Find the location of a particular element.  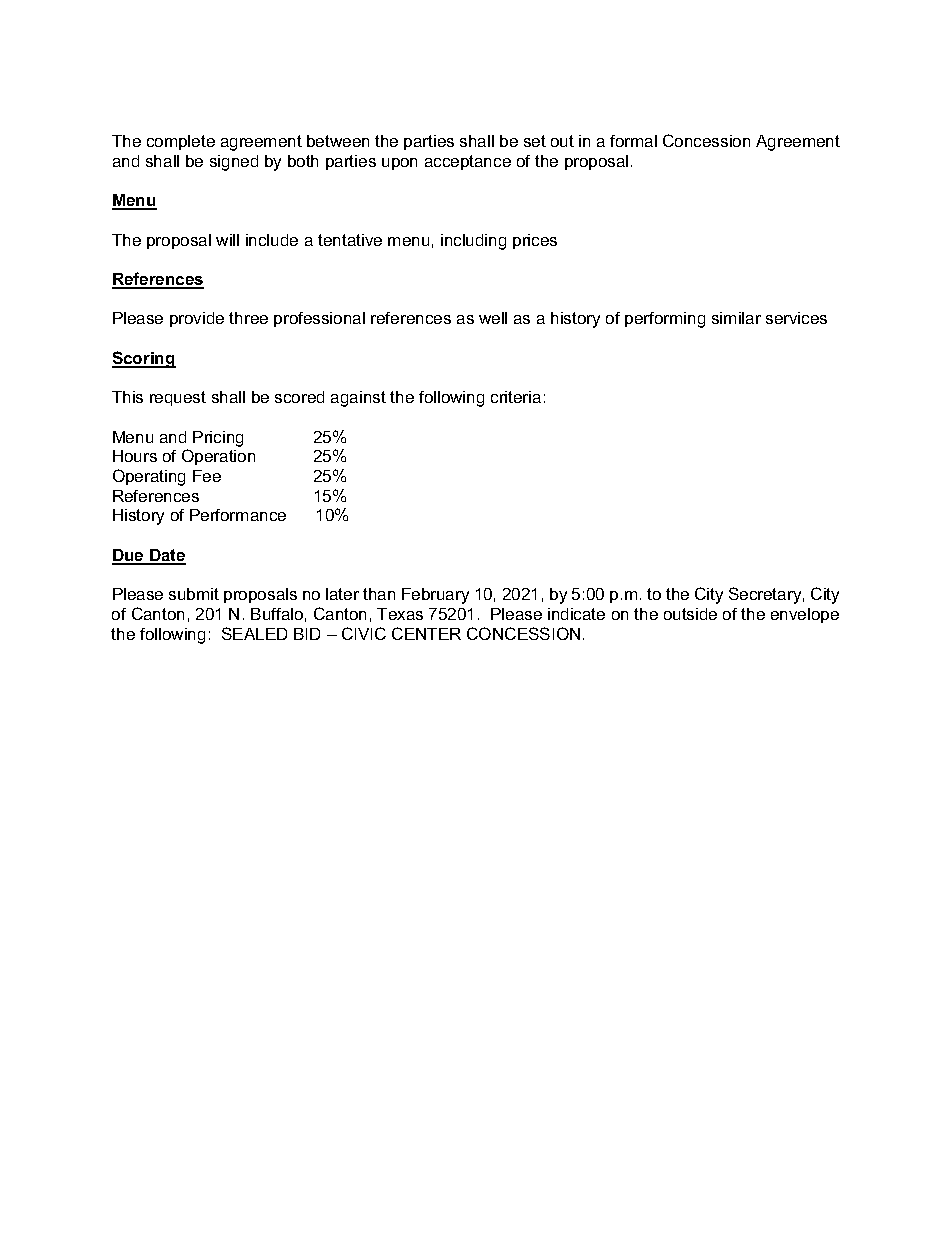

CENTER is located at coordinates (426, 633).
